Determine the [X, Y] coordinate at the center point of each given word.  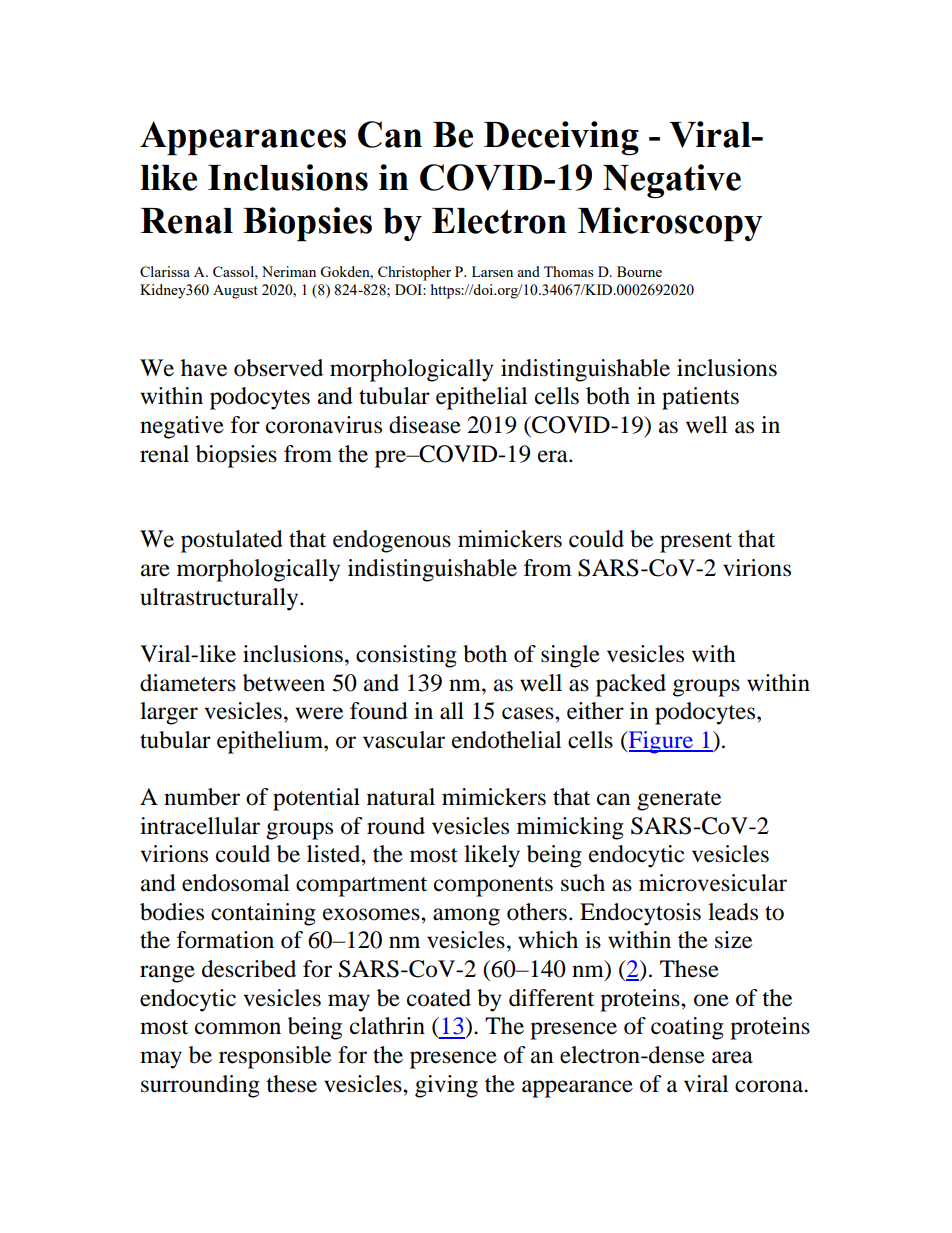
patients [700, 398]
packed [631, 685]
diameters [188, 683]
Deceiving [561, 138]
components [493, 887]
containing [263, 914]
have [204, 368]
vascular [404, 740]
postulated [232, 541]
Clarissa [165, 271]
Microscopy [670, 224]
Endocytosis [640, 914]
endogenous [392, 541]
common [238, 1028]
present [696, 543]
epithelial [481, 398]
